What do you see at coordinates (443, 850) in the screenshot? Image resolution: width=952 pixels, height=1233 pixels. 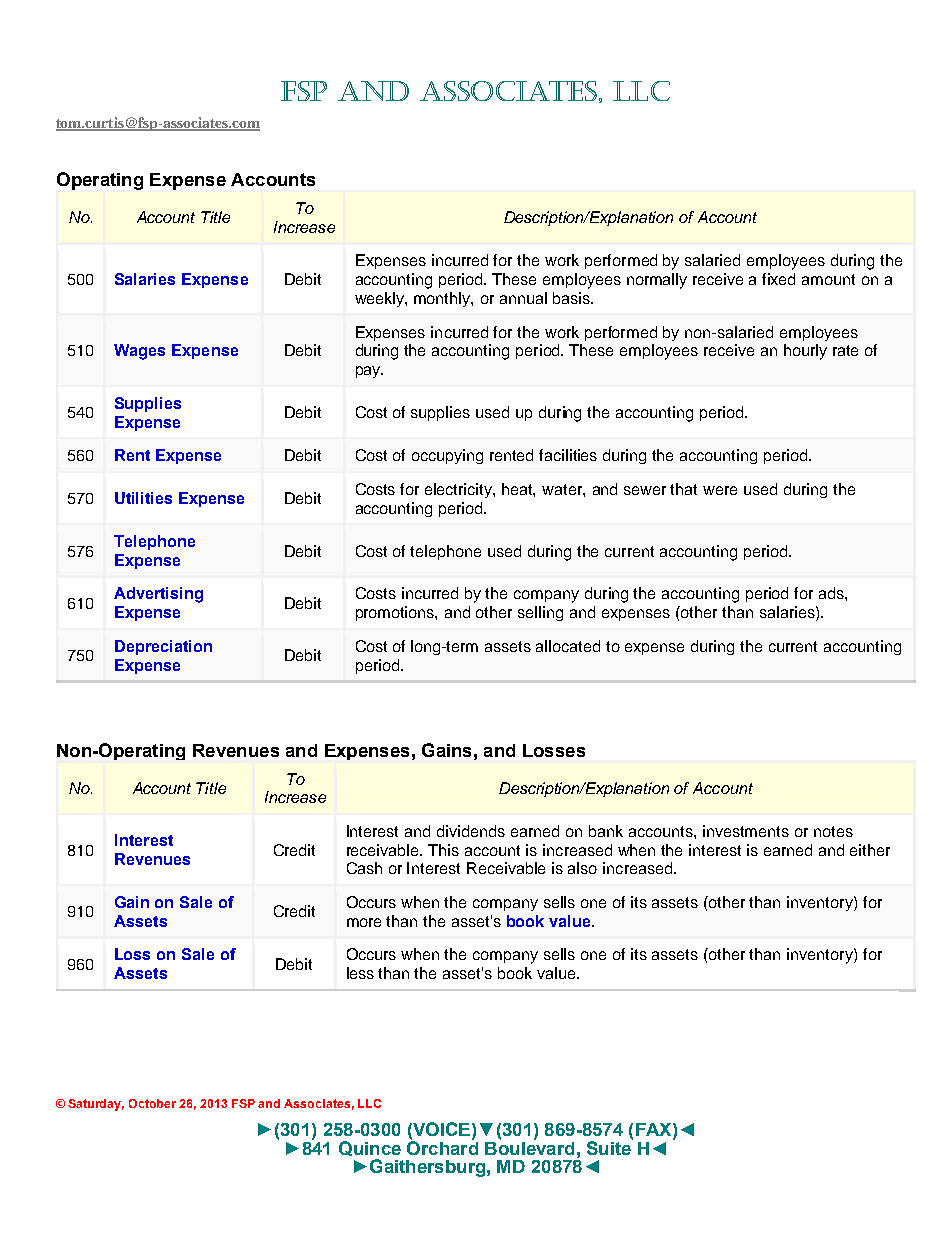 I see `This` at bounding box center [443, 850].
